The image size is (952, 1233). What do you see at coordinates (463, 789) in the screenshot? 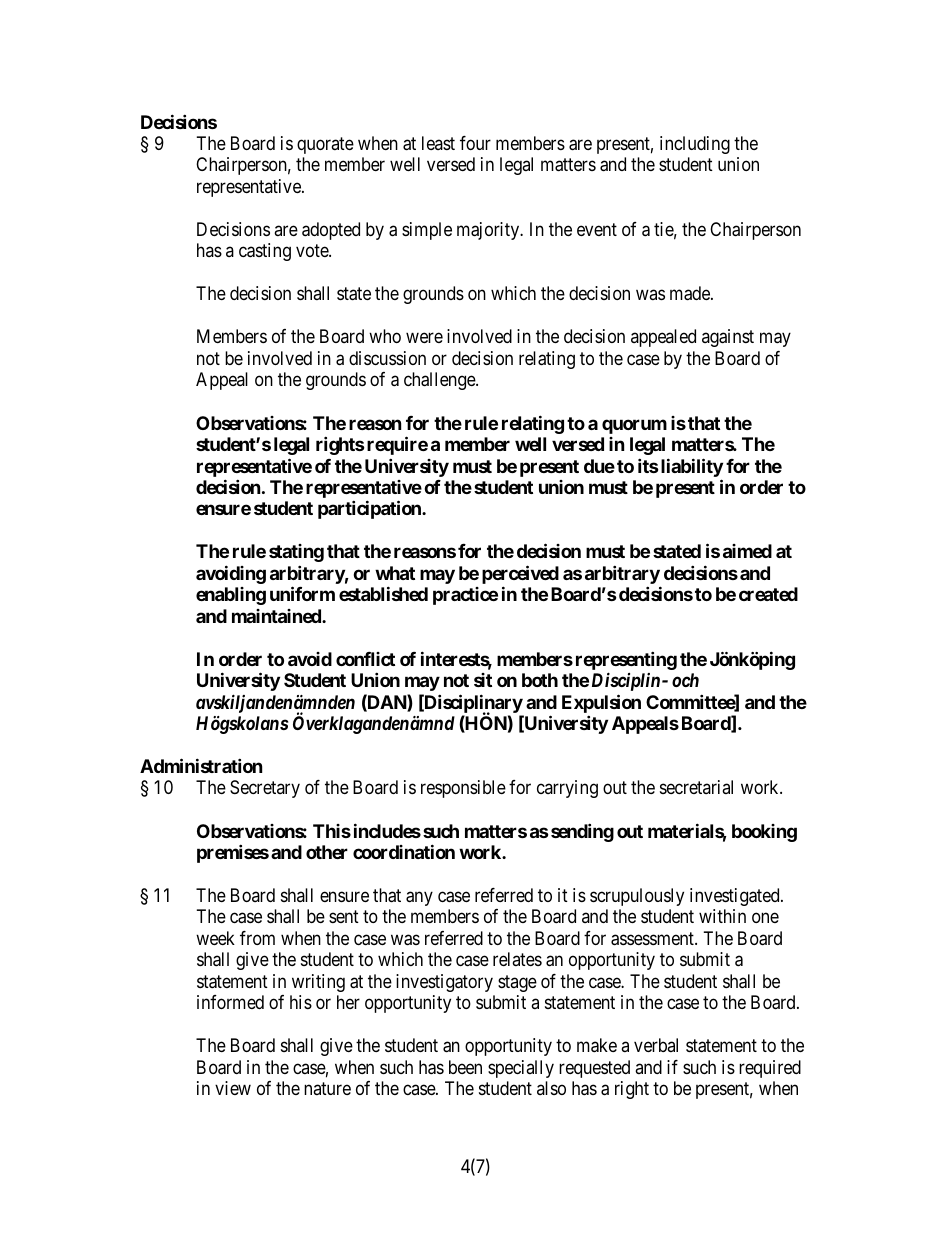
I see `responsible` at bounding box center [463, 789].
